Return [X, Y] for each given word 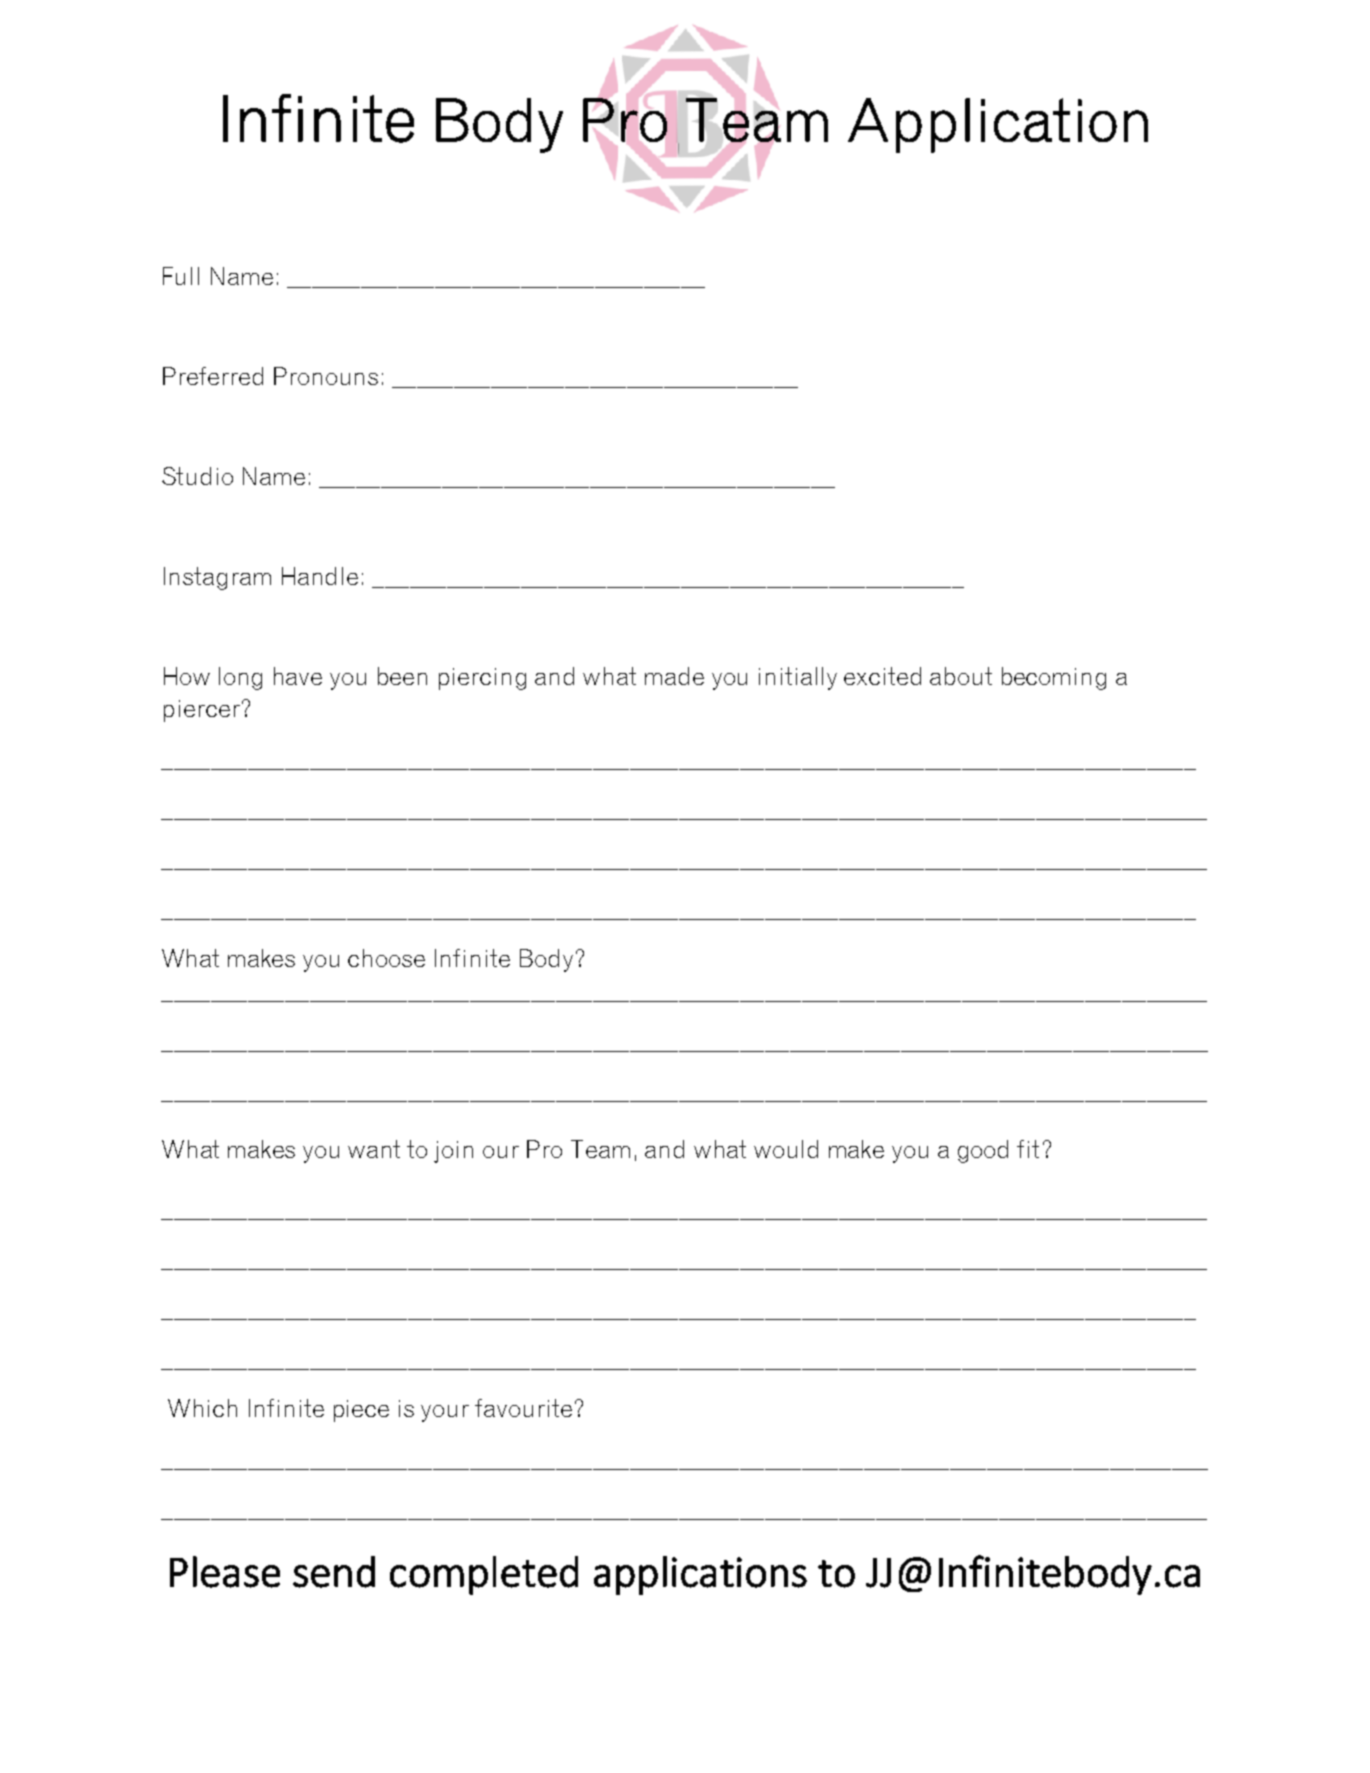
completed [484, 1575]
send [334, 1572]
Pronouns [326, 376]
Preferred [213, 376]
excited [882, 676]
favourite [523, 1408]
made [674, 676]
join [453, 1152]
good [983, 1151]
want [374, 1149]
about [961, 676]
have [298, 676]
